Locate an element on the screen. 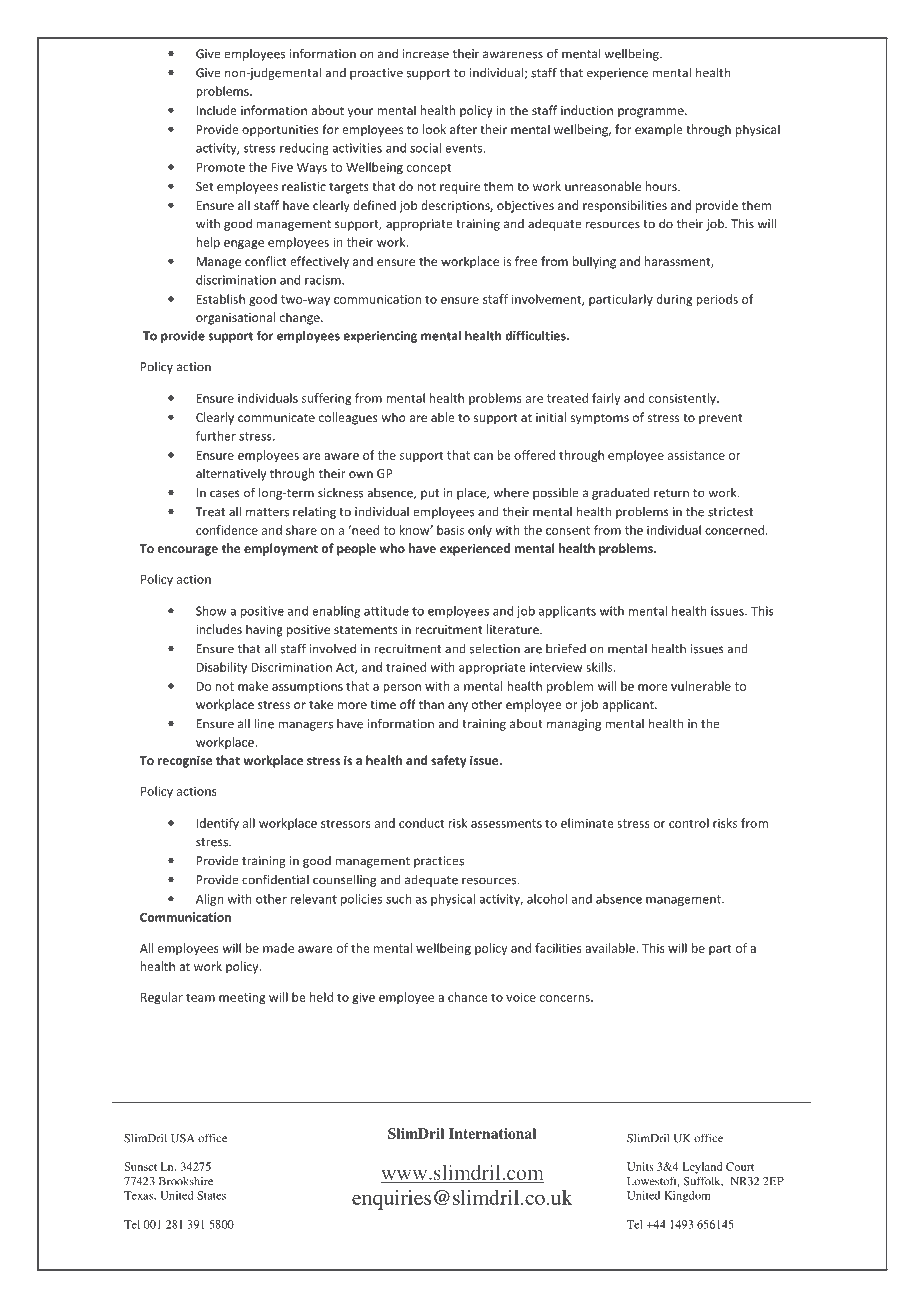 This screenshot has height=1308, width=924. control is located at coordinates (689, 823).
